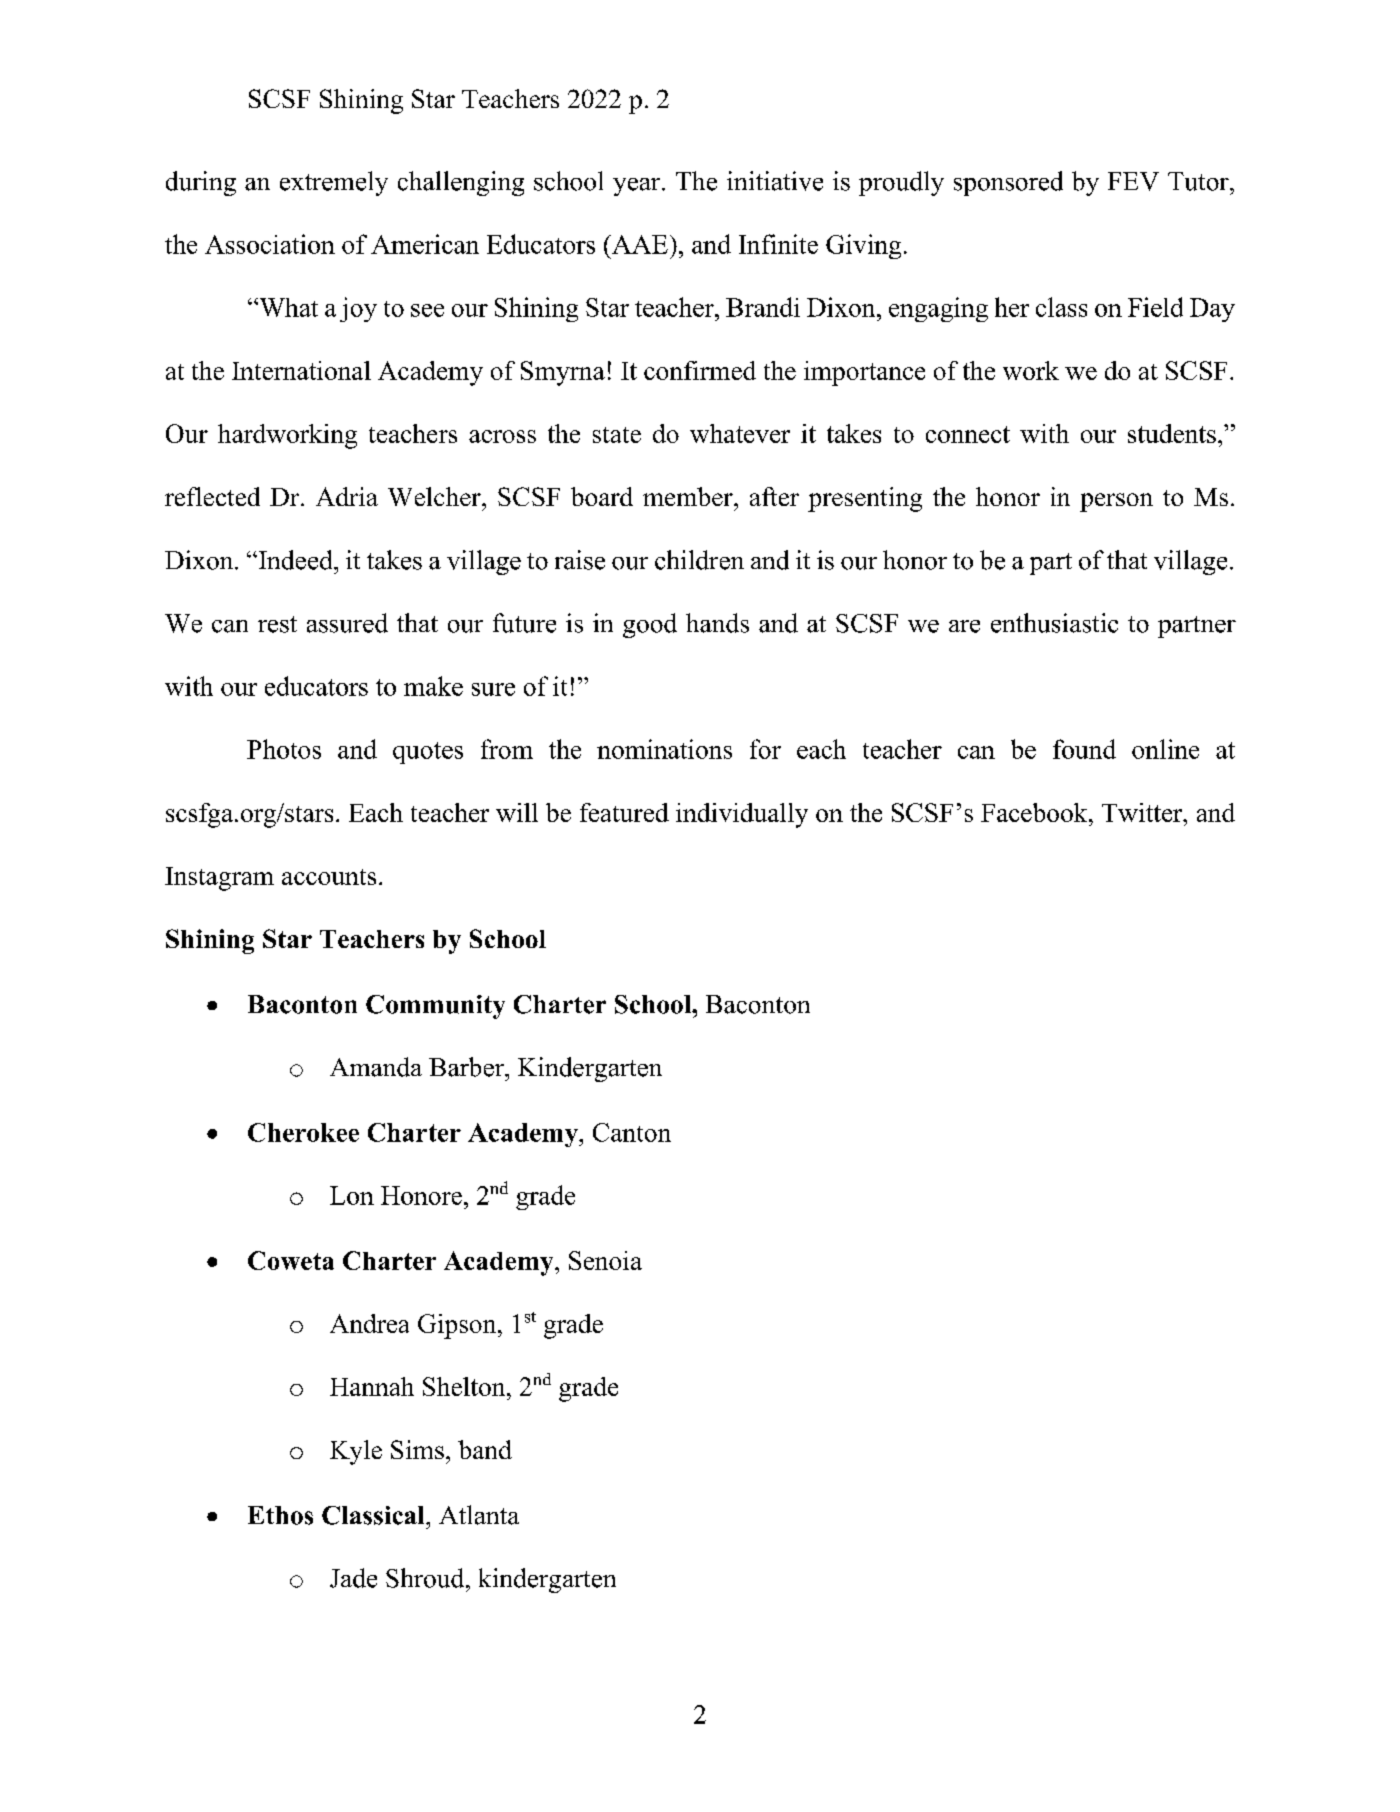 The height and width of the image is (1812, 1400). What do you see at coordinates (717, 623) in the image?
I see `hands` at bounding box center [717, 623].
